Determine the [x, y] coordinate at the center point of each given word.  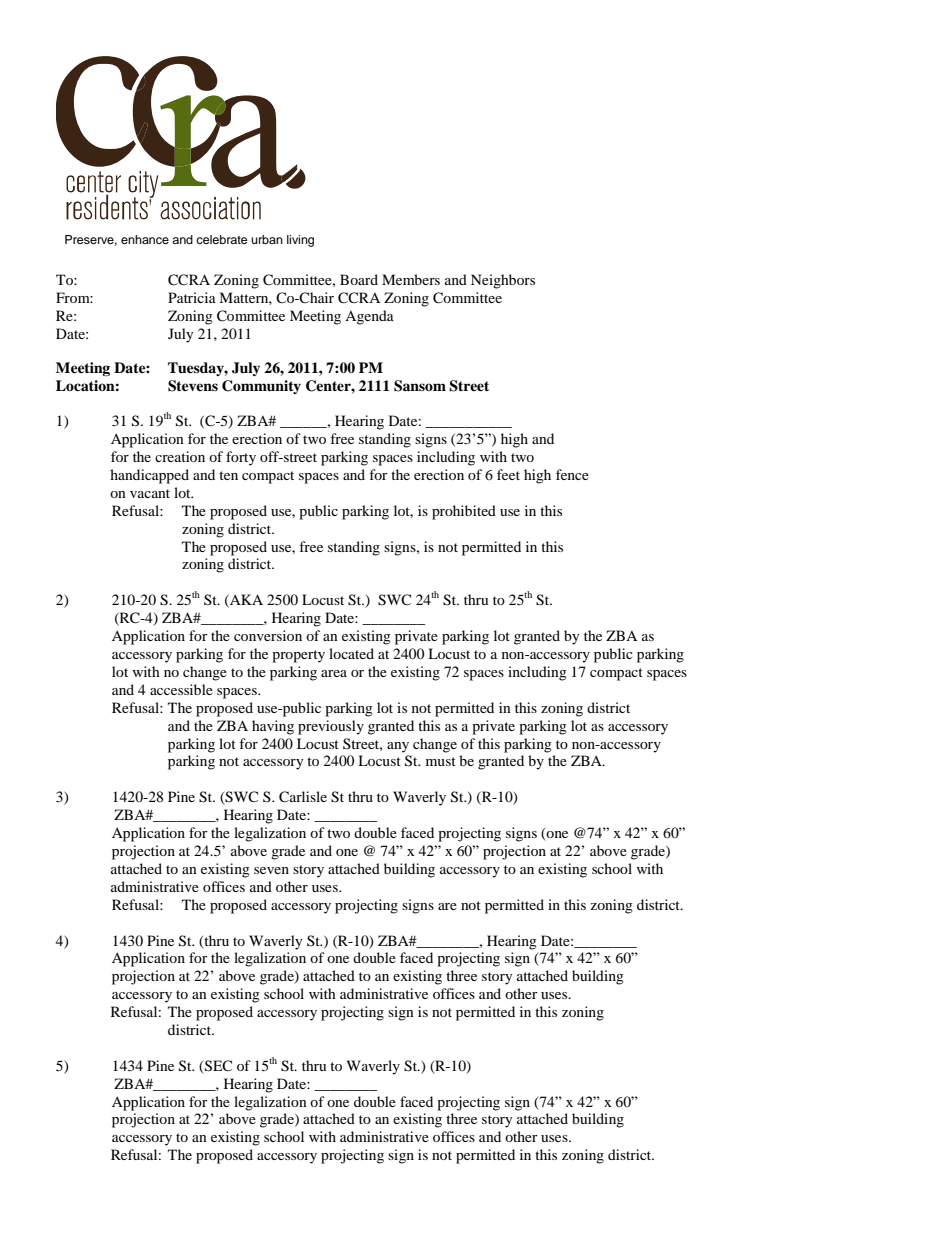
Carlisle [303, 797]
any [398, 747]
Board [359, 279]
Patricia [192, 297]
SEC [218, 1066]
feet [508, 474]
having [273, 727]
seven [271, 870]
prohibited [464, 512]
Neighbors [503, 281]
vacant [150, 493]
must [441, 761]
